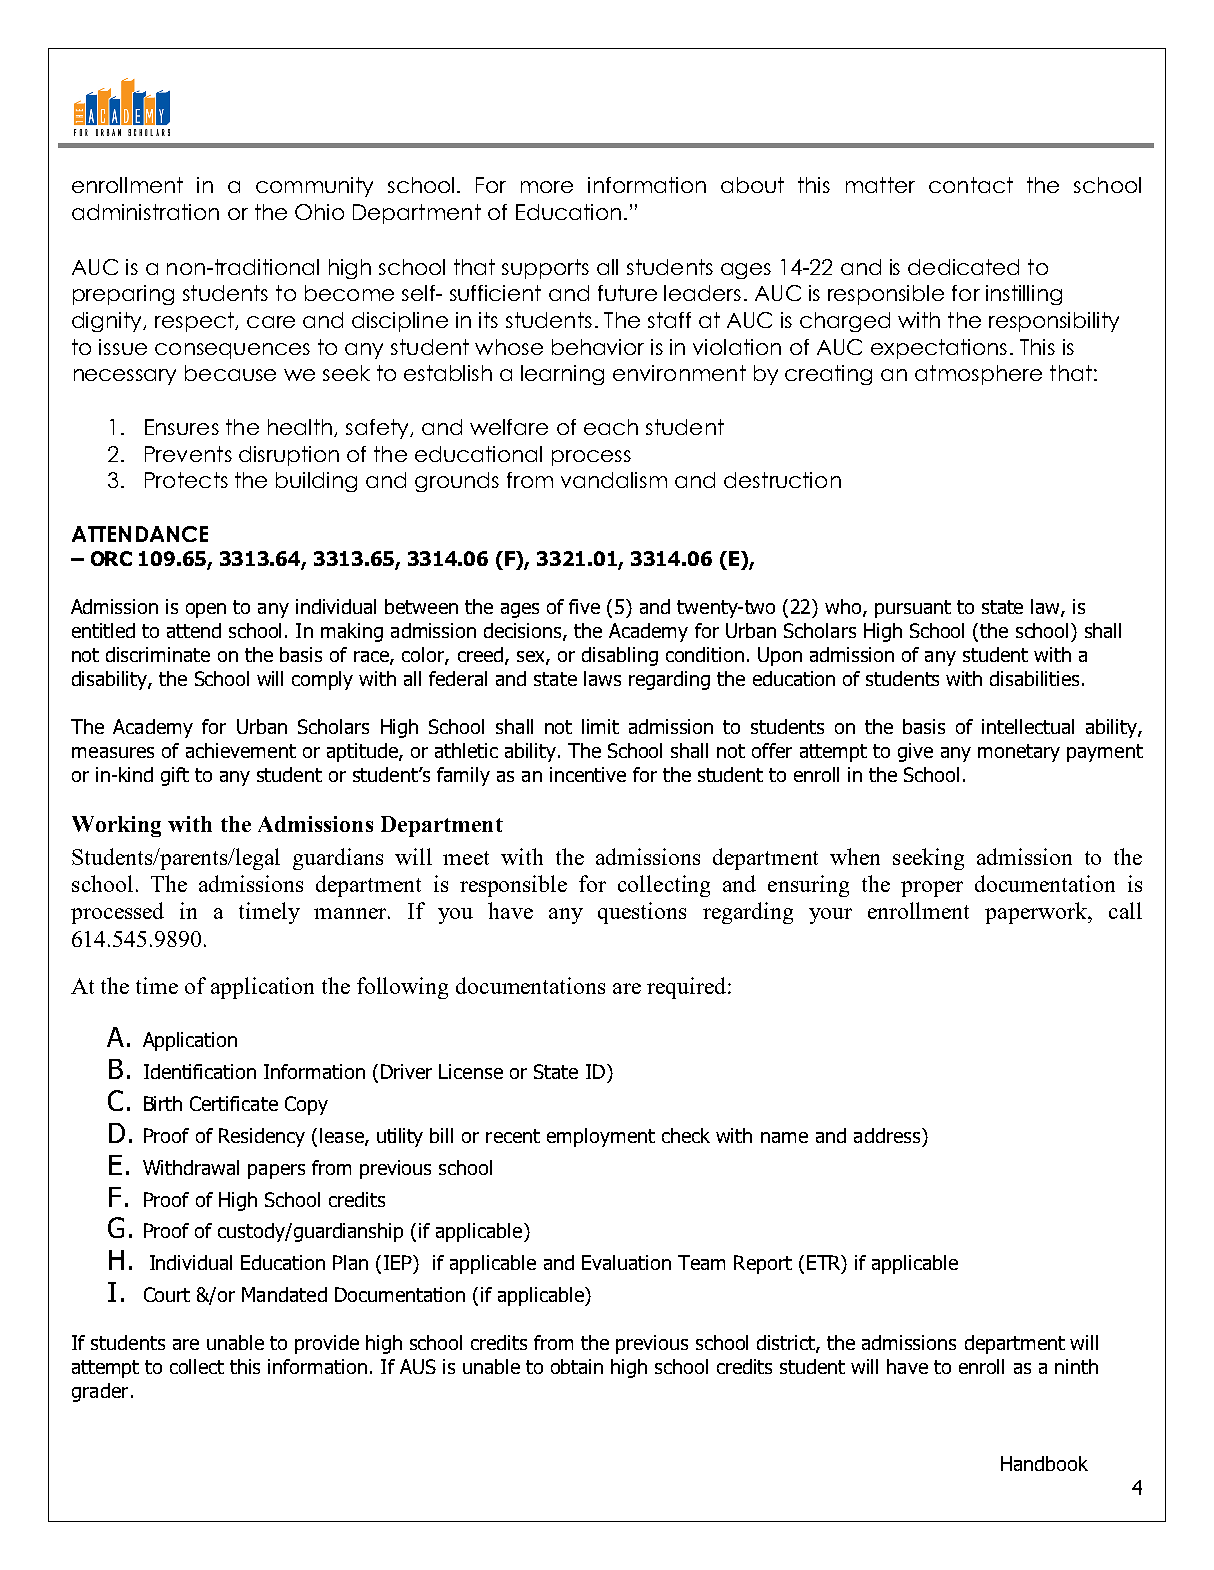  What do you see at coordinates (100, 1392) in the page?
I see `grader` at bounding box center [100, 1392].
